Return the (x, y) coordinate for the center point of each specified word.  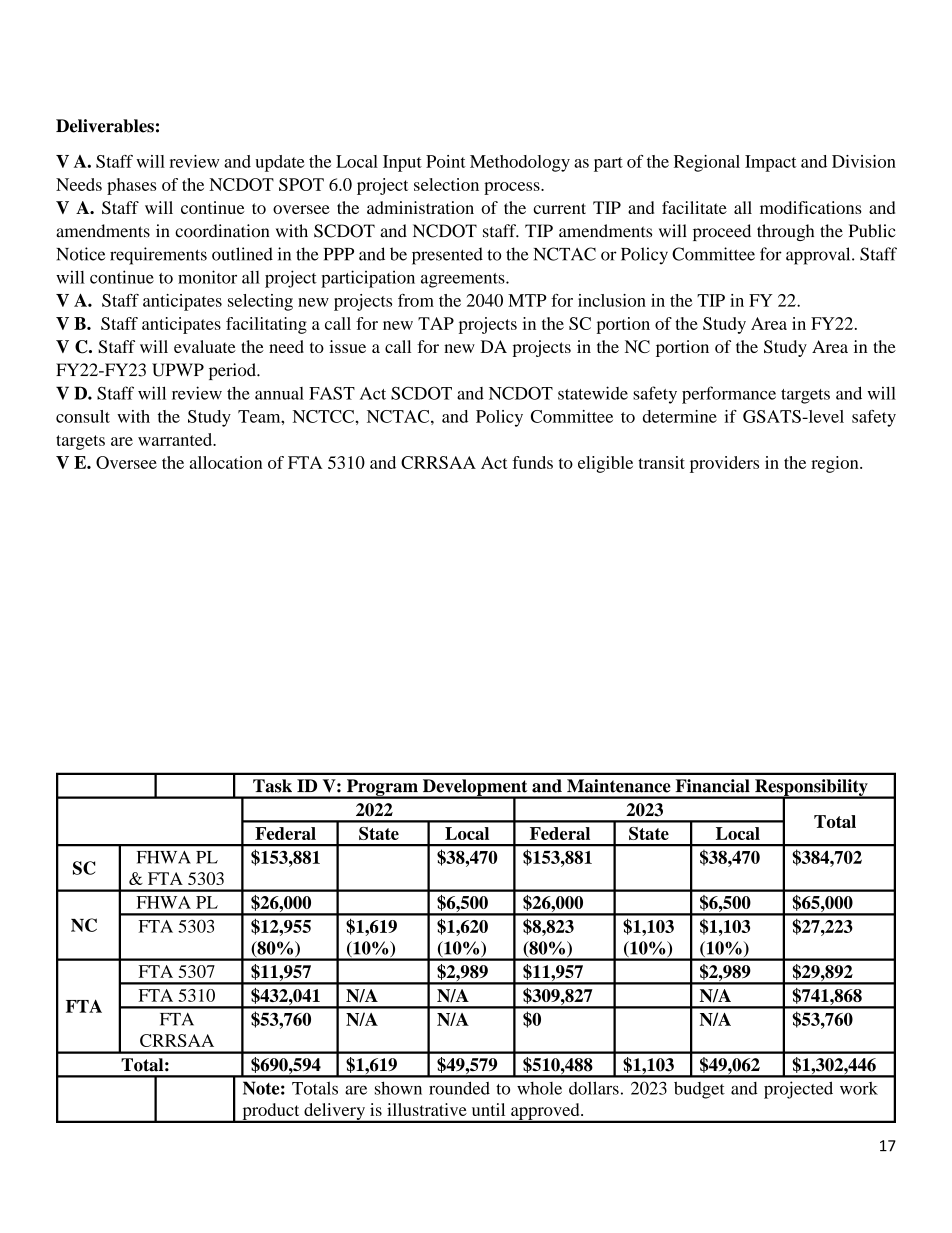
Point (446, 161)
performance (729, 395)
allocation (226, 462)
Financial (713, 786)
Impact (771, 163)
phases (131, 186)
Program (382, 788)
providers (724, 464)
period (233, 371)
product (271, 1112)
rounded (459, 1088)
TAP (436, 323)
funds (532, 462)
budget (699, 1090)
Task (272, 786)
